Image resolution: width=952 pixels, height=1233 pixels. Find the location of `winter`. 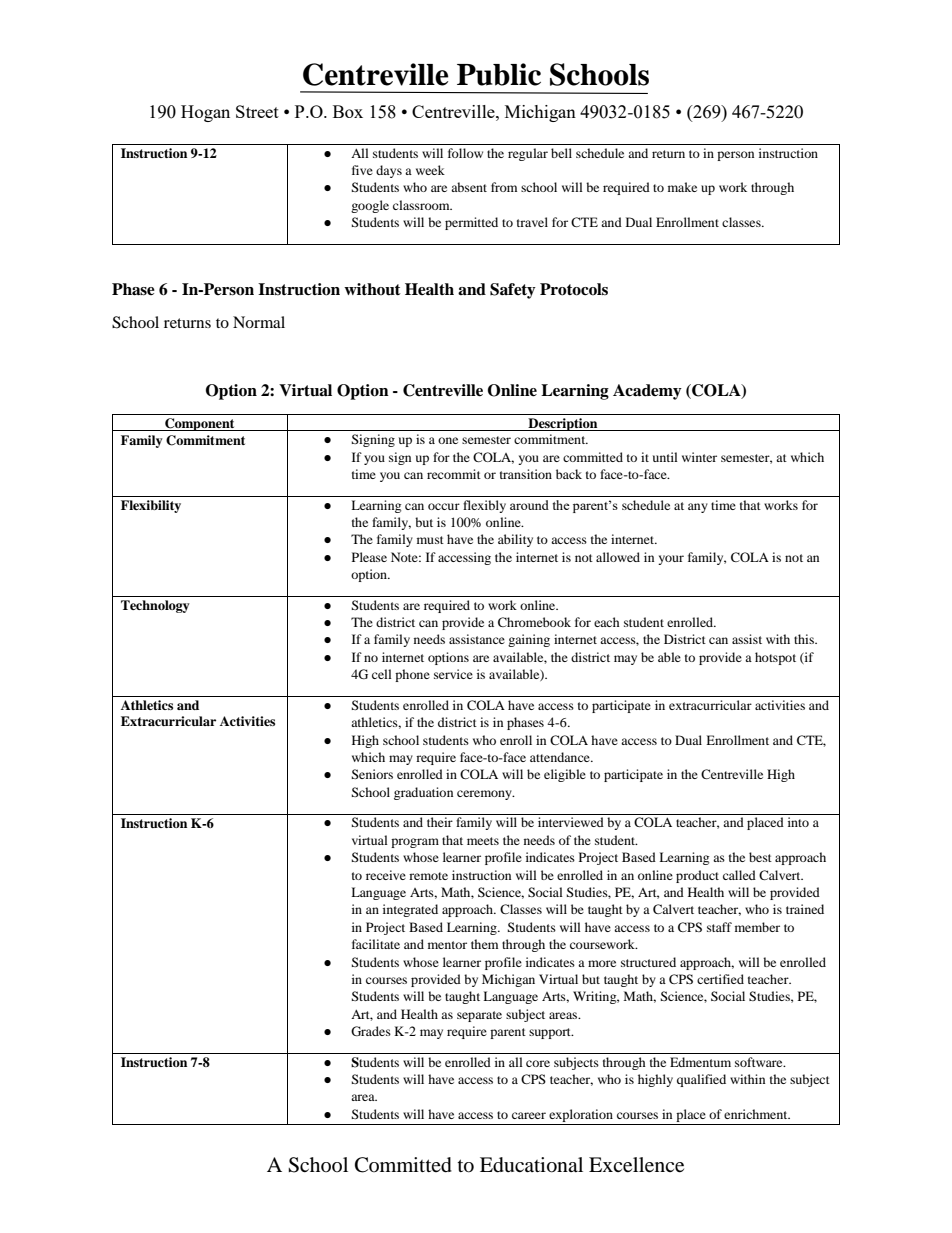

winter is located at coordinates (699, 457).
